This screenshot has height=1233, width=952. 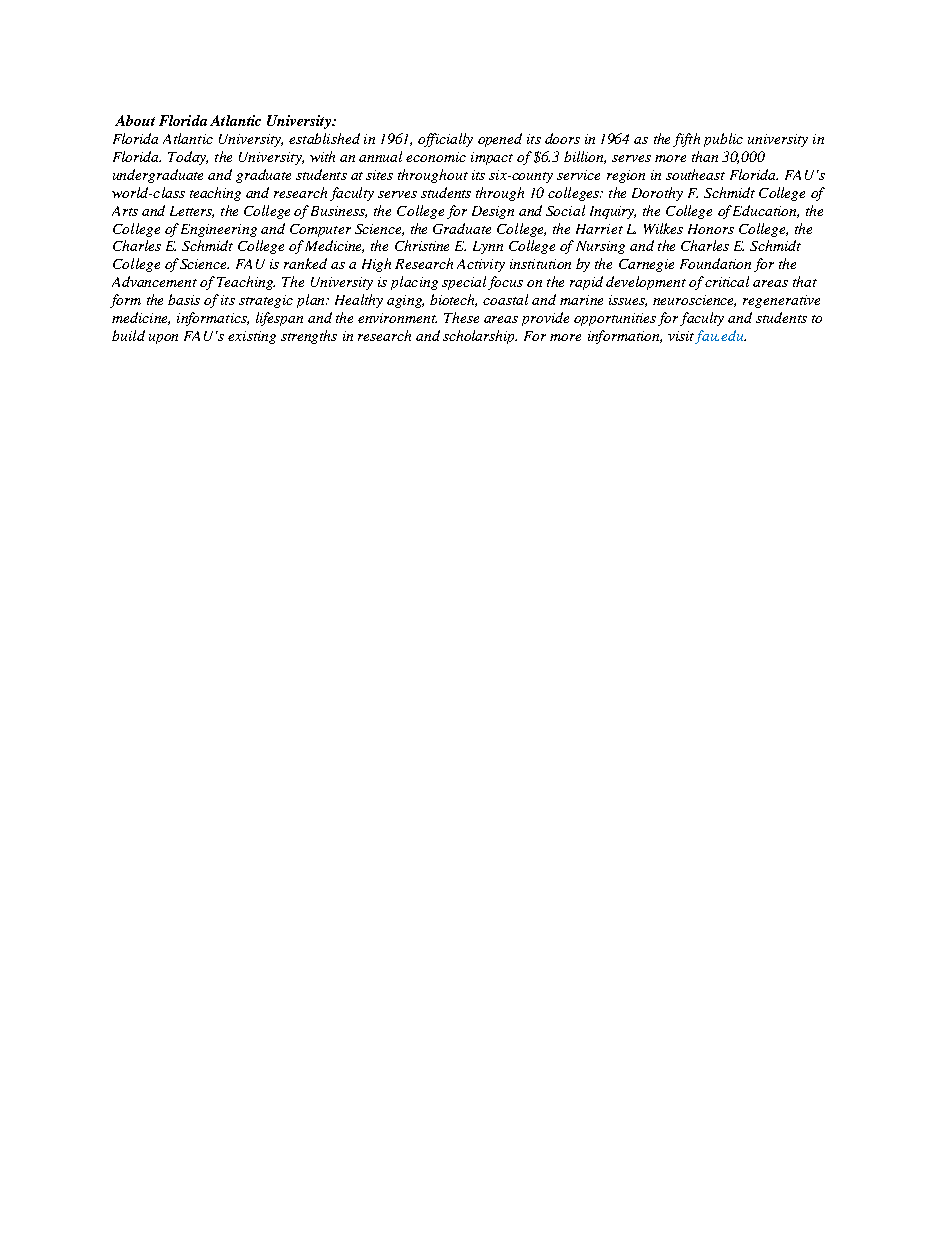 What do you see at coordinates (682, 337) in the screenshot?
I see `visit` at bounding box center [682, 337].
